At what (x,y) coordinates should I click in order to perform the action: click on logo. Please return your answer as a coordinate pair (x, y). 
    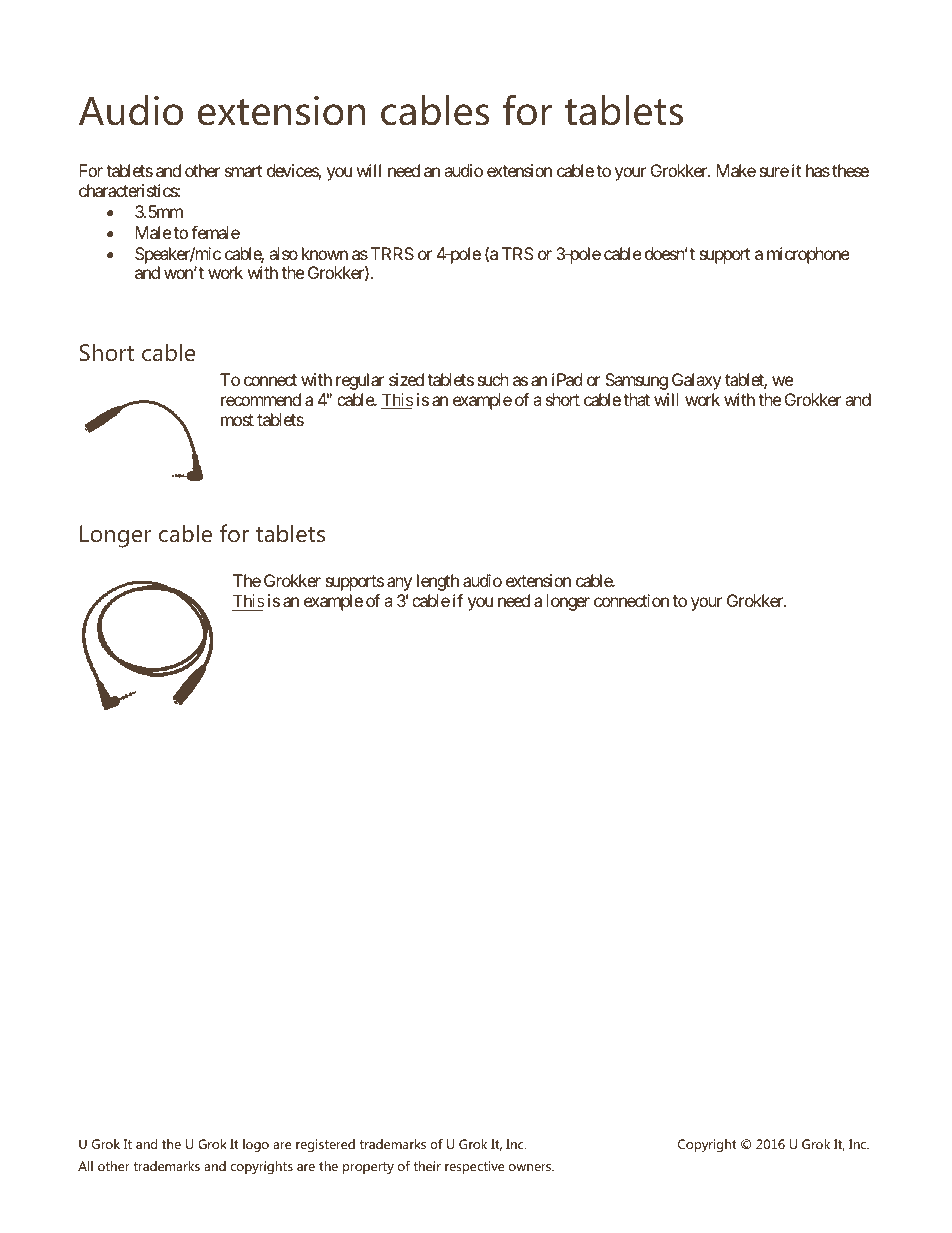
    Looking at the image, I should click on (256, 1145).
